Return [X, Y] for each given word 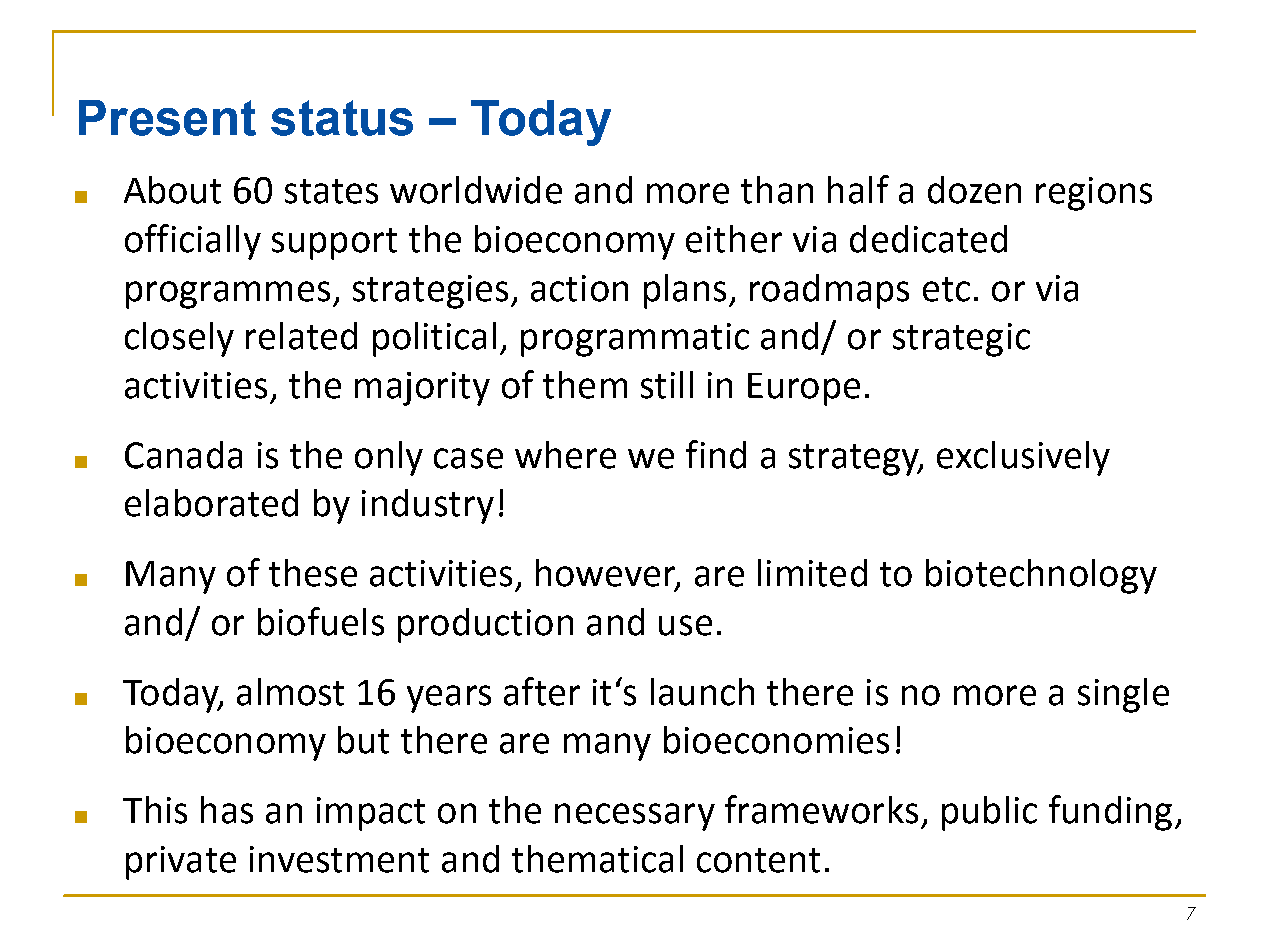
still [667, 385]
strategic [961, 340]
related [301, 336]
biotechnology [1041, 576]
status [342, 118]
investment [339, 859]
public [989, 813]
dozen [974, 190]
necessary [635, 817]
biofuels [321, 621]
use [685, 625]
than [777, 190]
